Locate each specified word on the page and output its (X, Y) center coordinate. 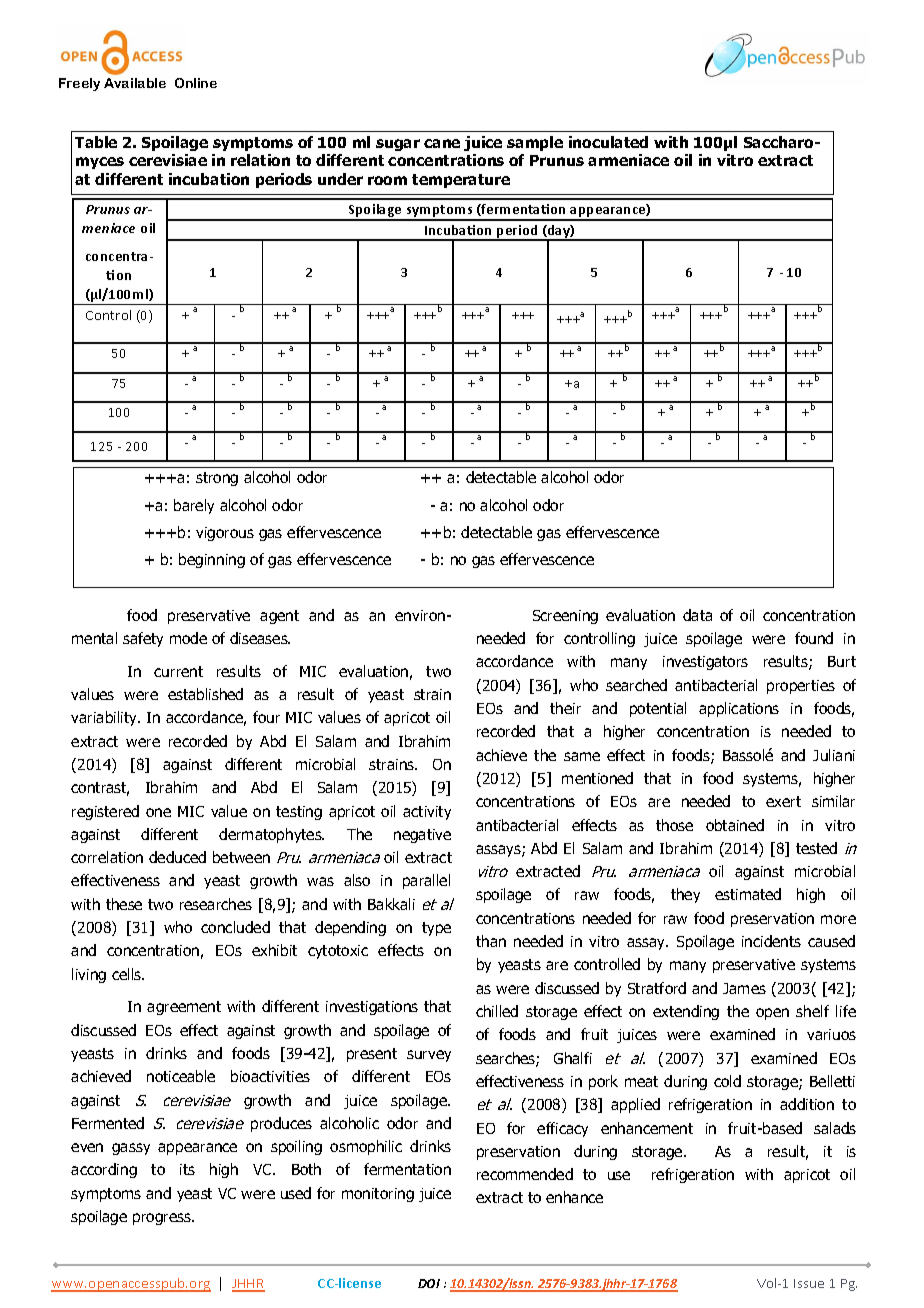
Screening (565, 617)
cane (442, 143)
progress (163, 1219)
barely (194, 506)
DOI (429, 1283)
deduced (177, 857)
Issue (809, 1283)
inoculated (608, 142)
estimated (748, 894)
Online (196, 83)
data (697, 615)
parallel (426, 881)
